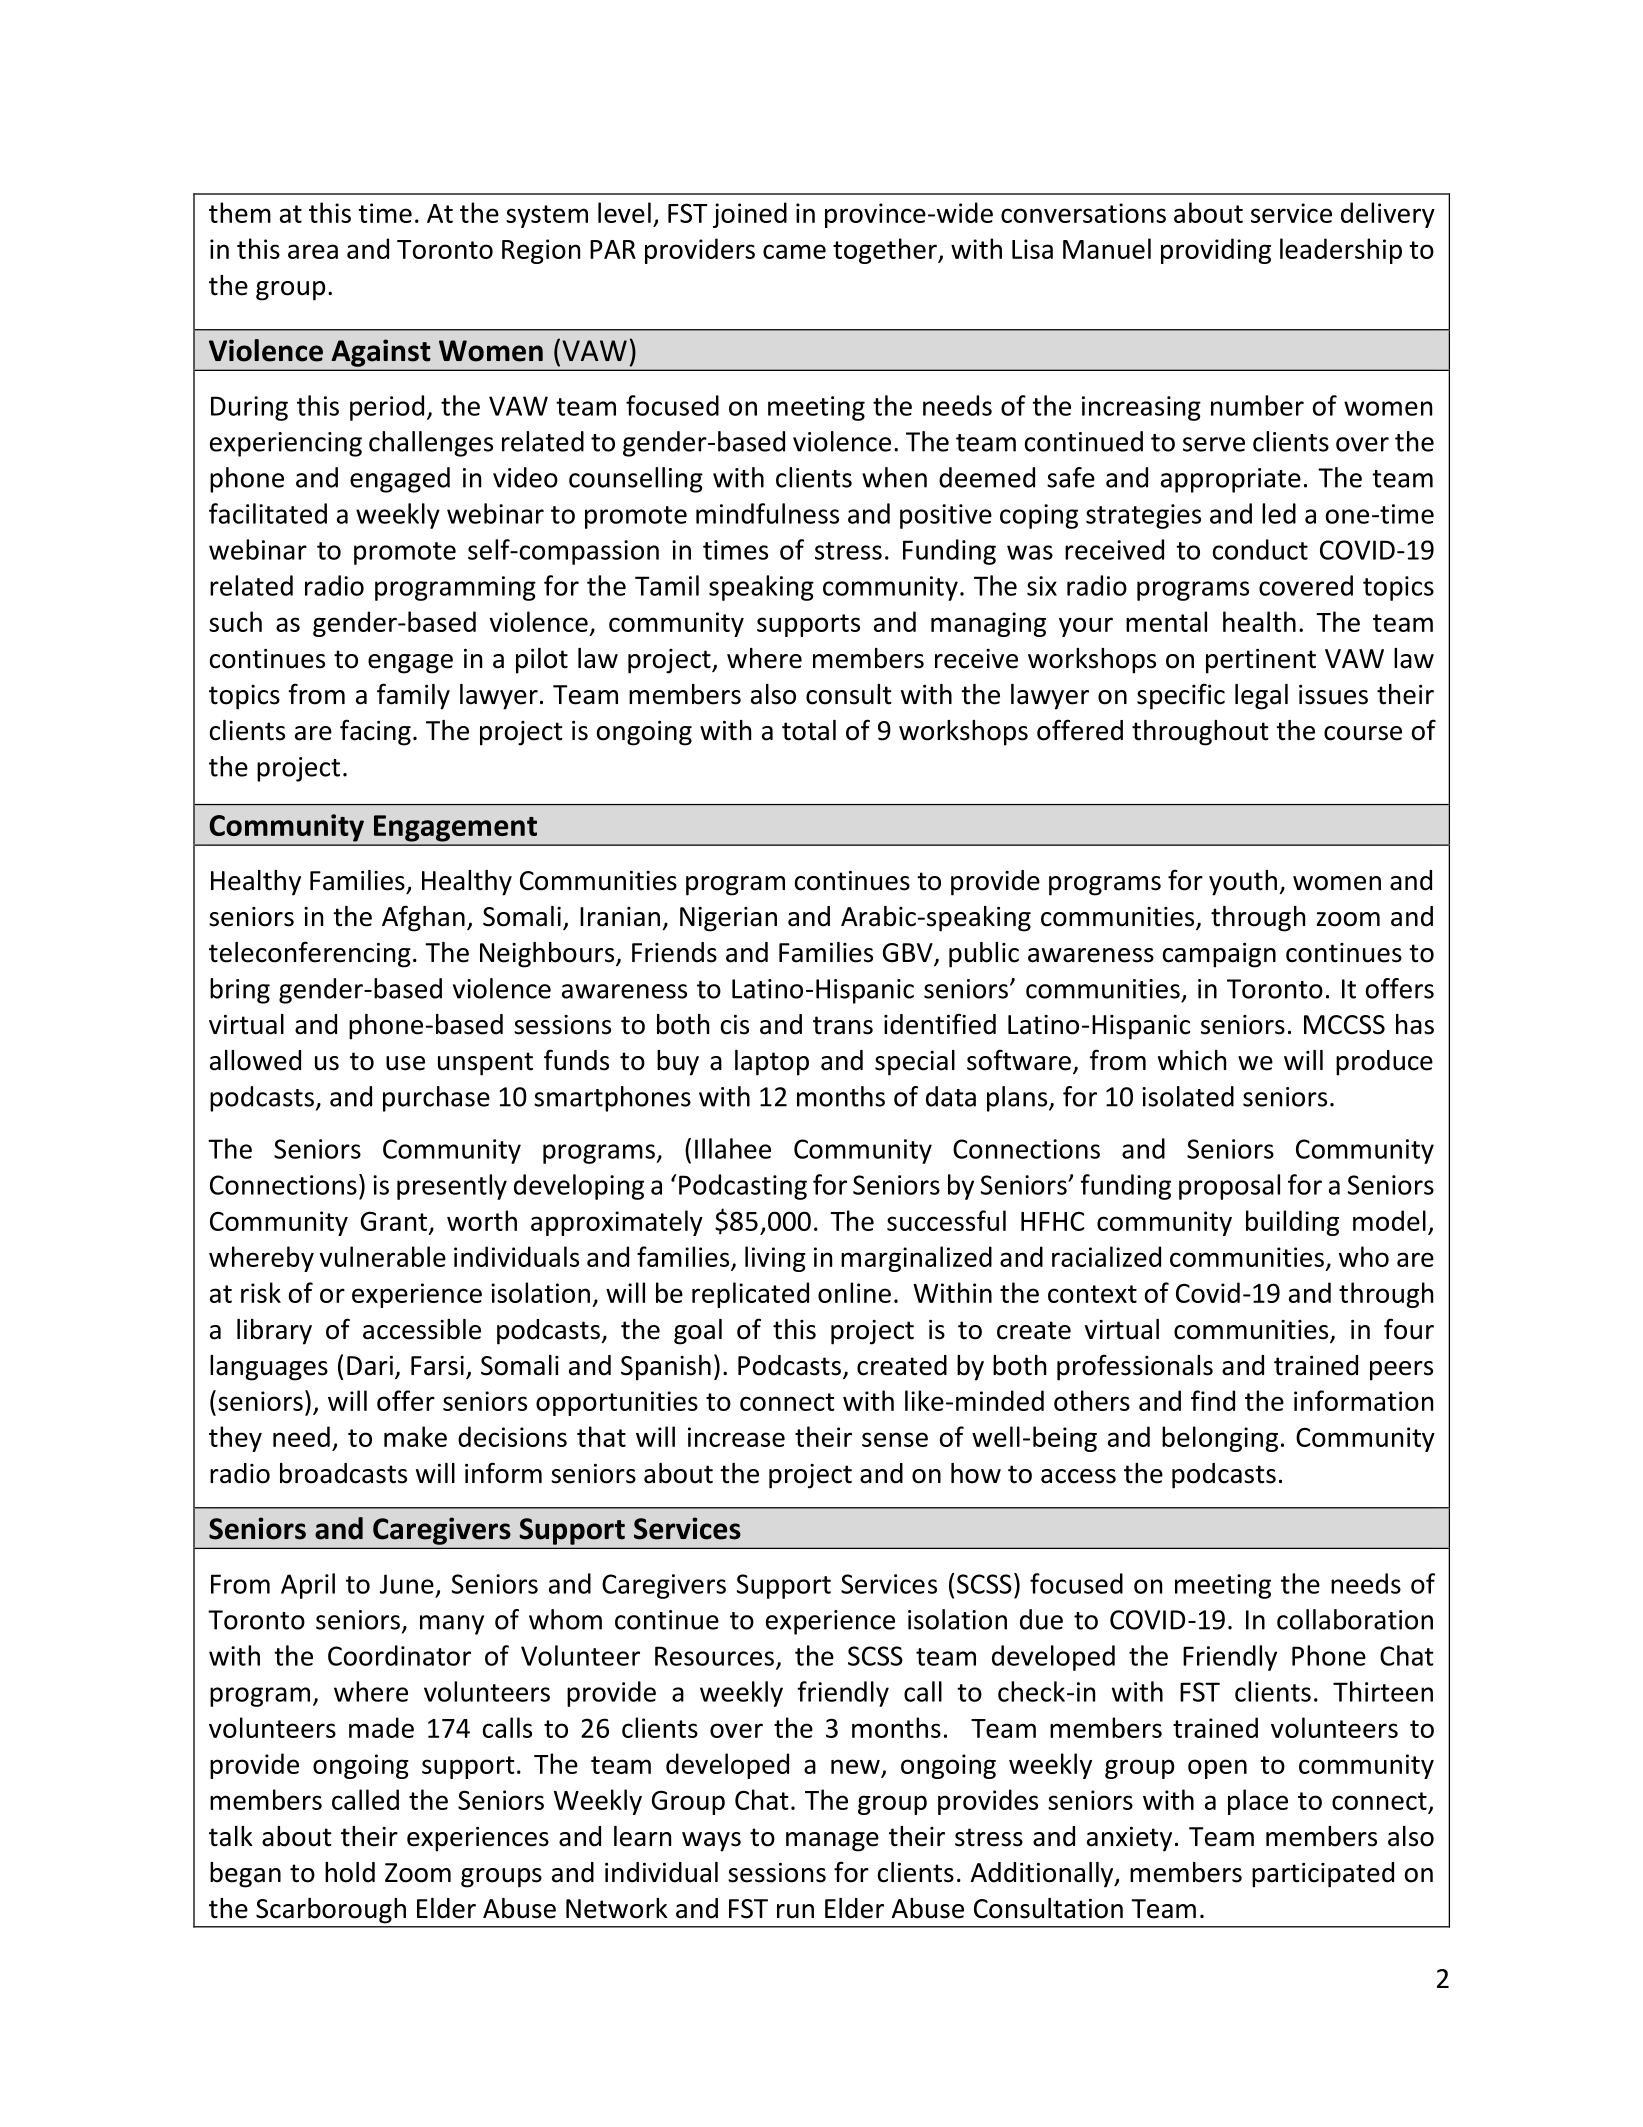 Image resolution: width=1643 pixels, height=2127 pixels. Describe the element at coordinates (370, 1366) in the page. I see `Dari` at that location.
